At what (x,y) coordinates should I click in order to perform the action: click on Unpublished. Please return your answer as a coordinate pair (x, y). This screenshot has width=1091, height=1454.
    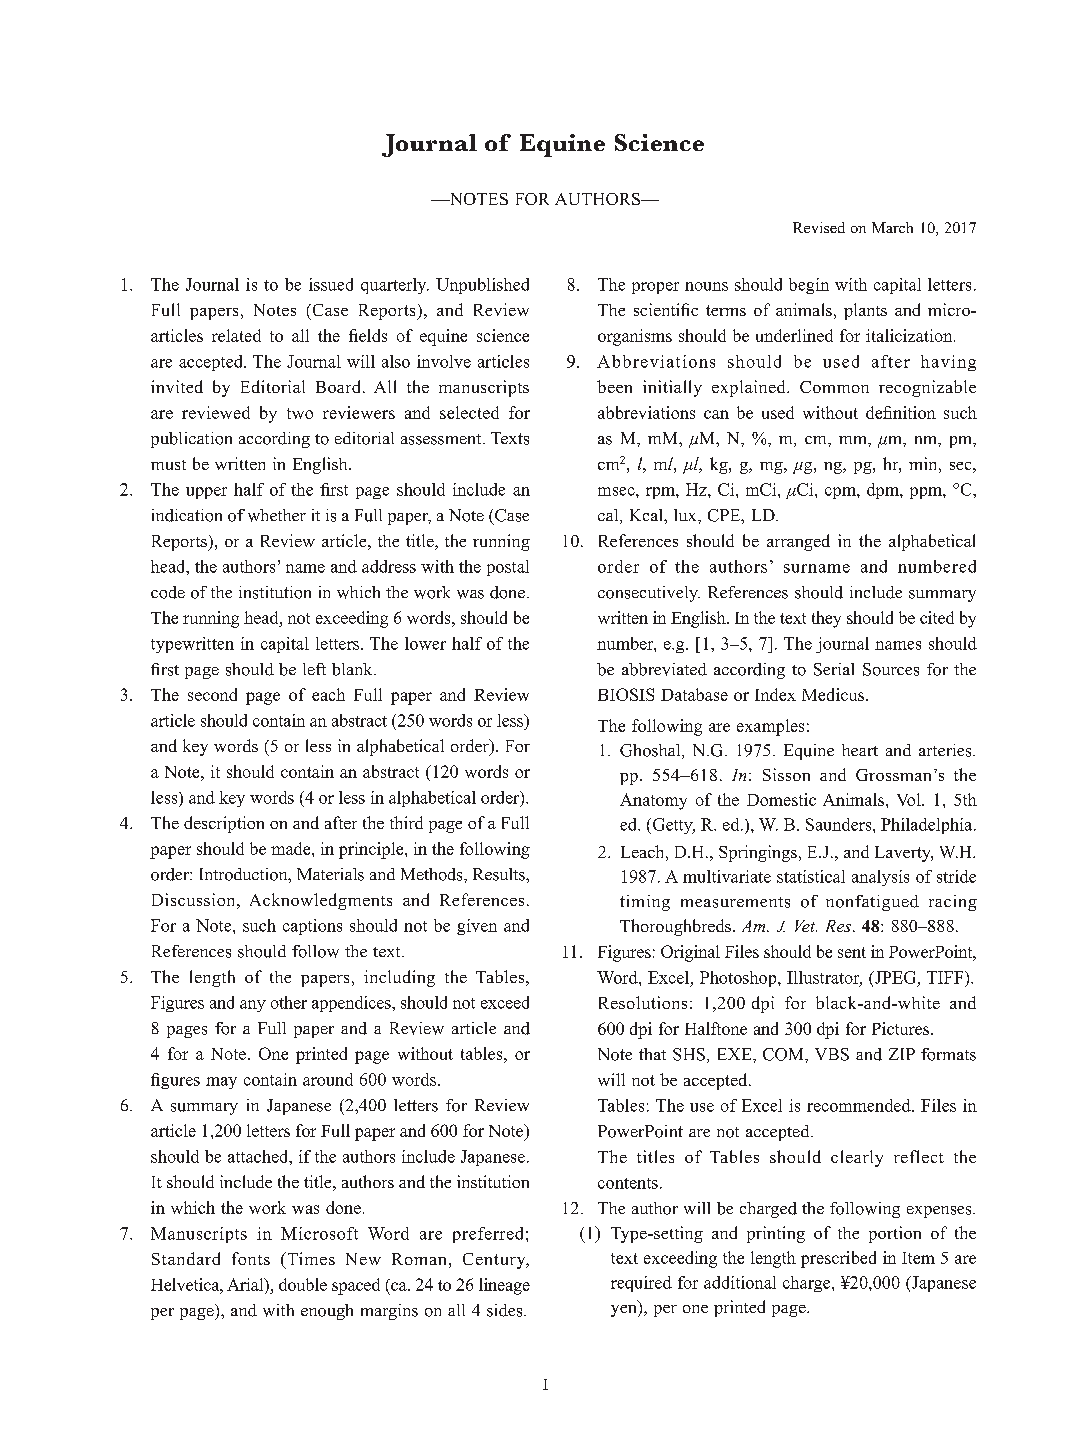
    Looking at the image, I should click on (482, 286).
